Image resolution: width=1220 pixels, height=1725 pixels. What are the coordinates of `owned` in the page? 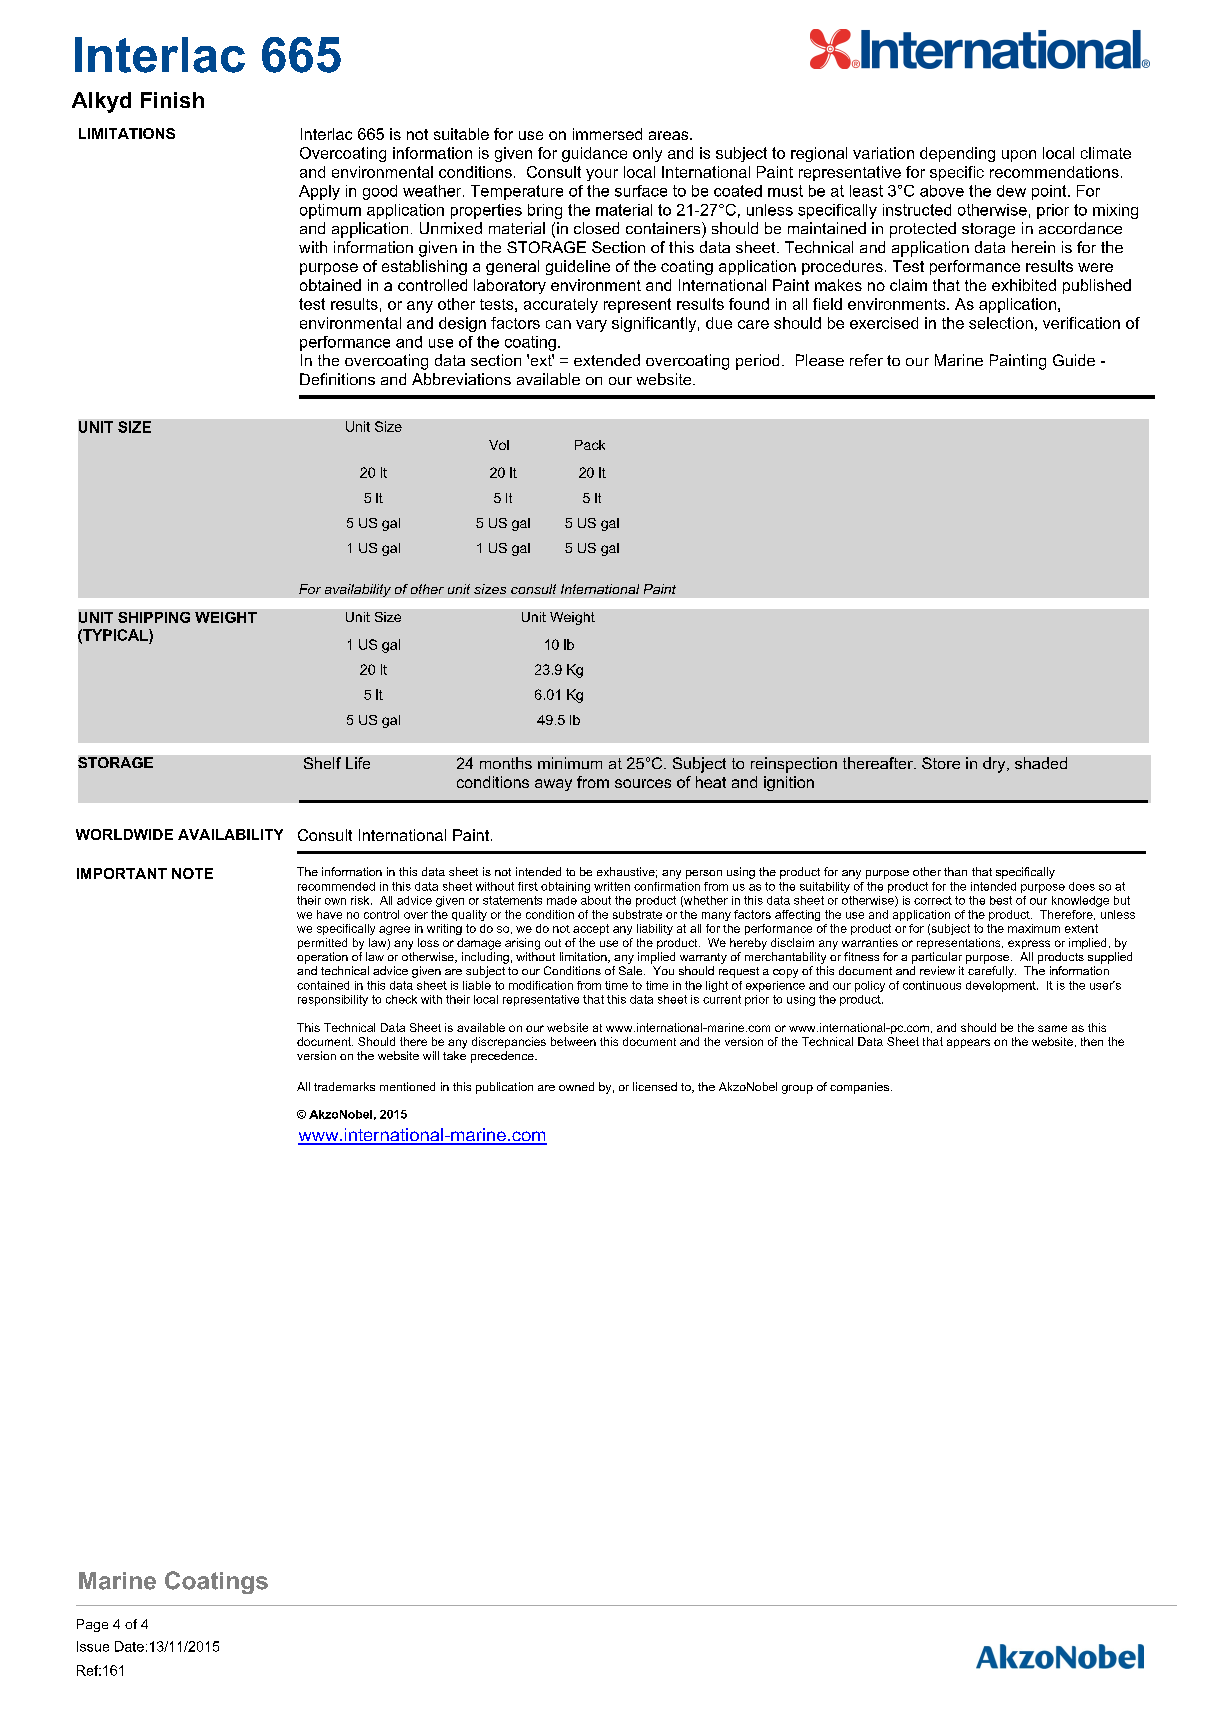 It's located at (576, 1086).
